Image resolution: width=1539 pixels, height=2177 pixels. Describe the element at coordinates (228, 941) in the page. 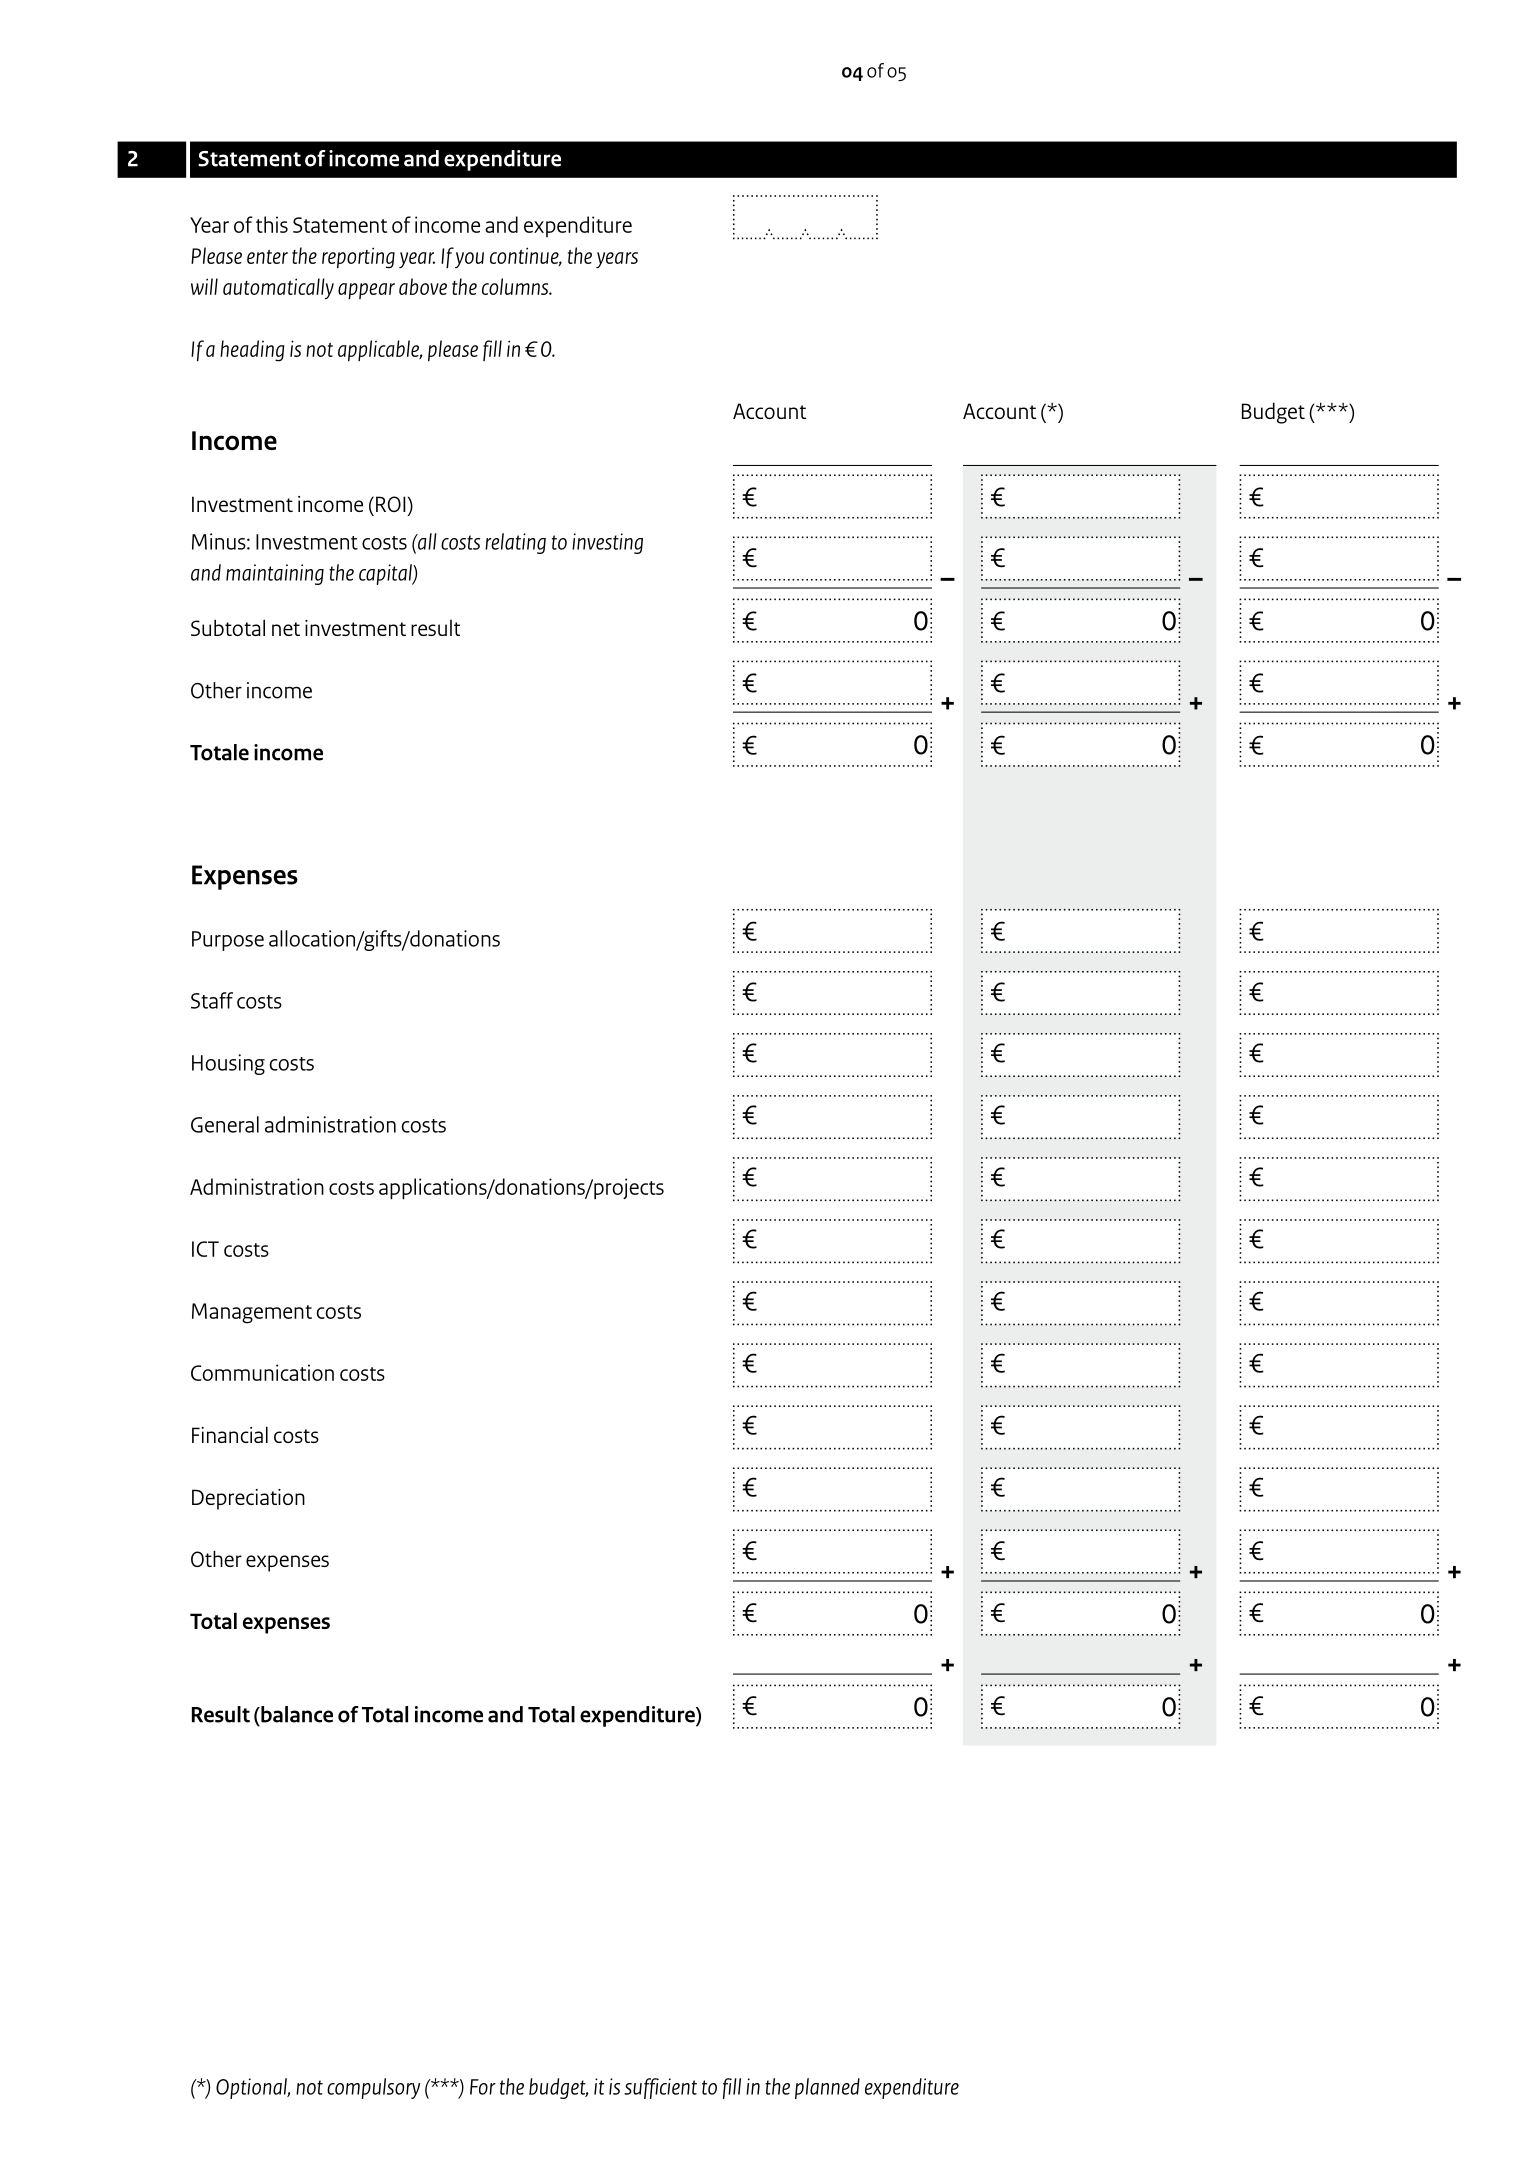

I see `Purpose` at that location.
